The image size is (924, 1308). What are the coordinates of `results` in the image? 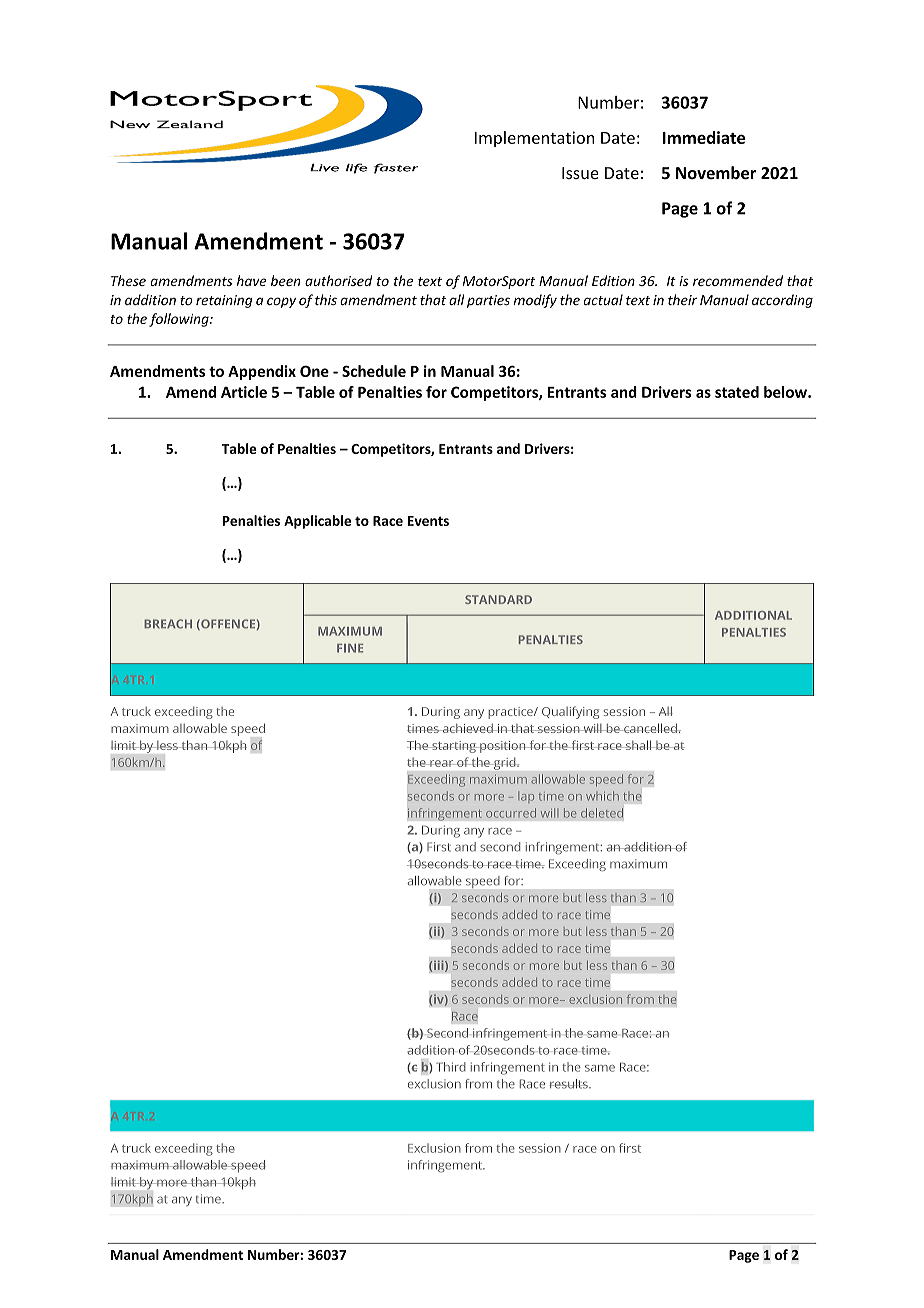 It's located at (569, 1084).
